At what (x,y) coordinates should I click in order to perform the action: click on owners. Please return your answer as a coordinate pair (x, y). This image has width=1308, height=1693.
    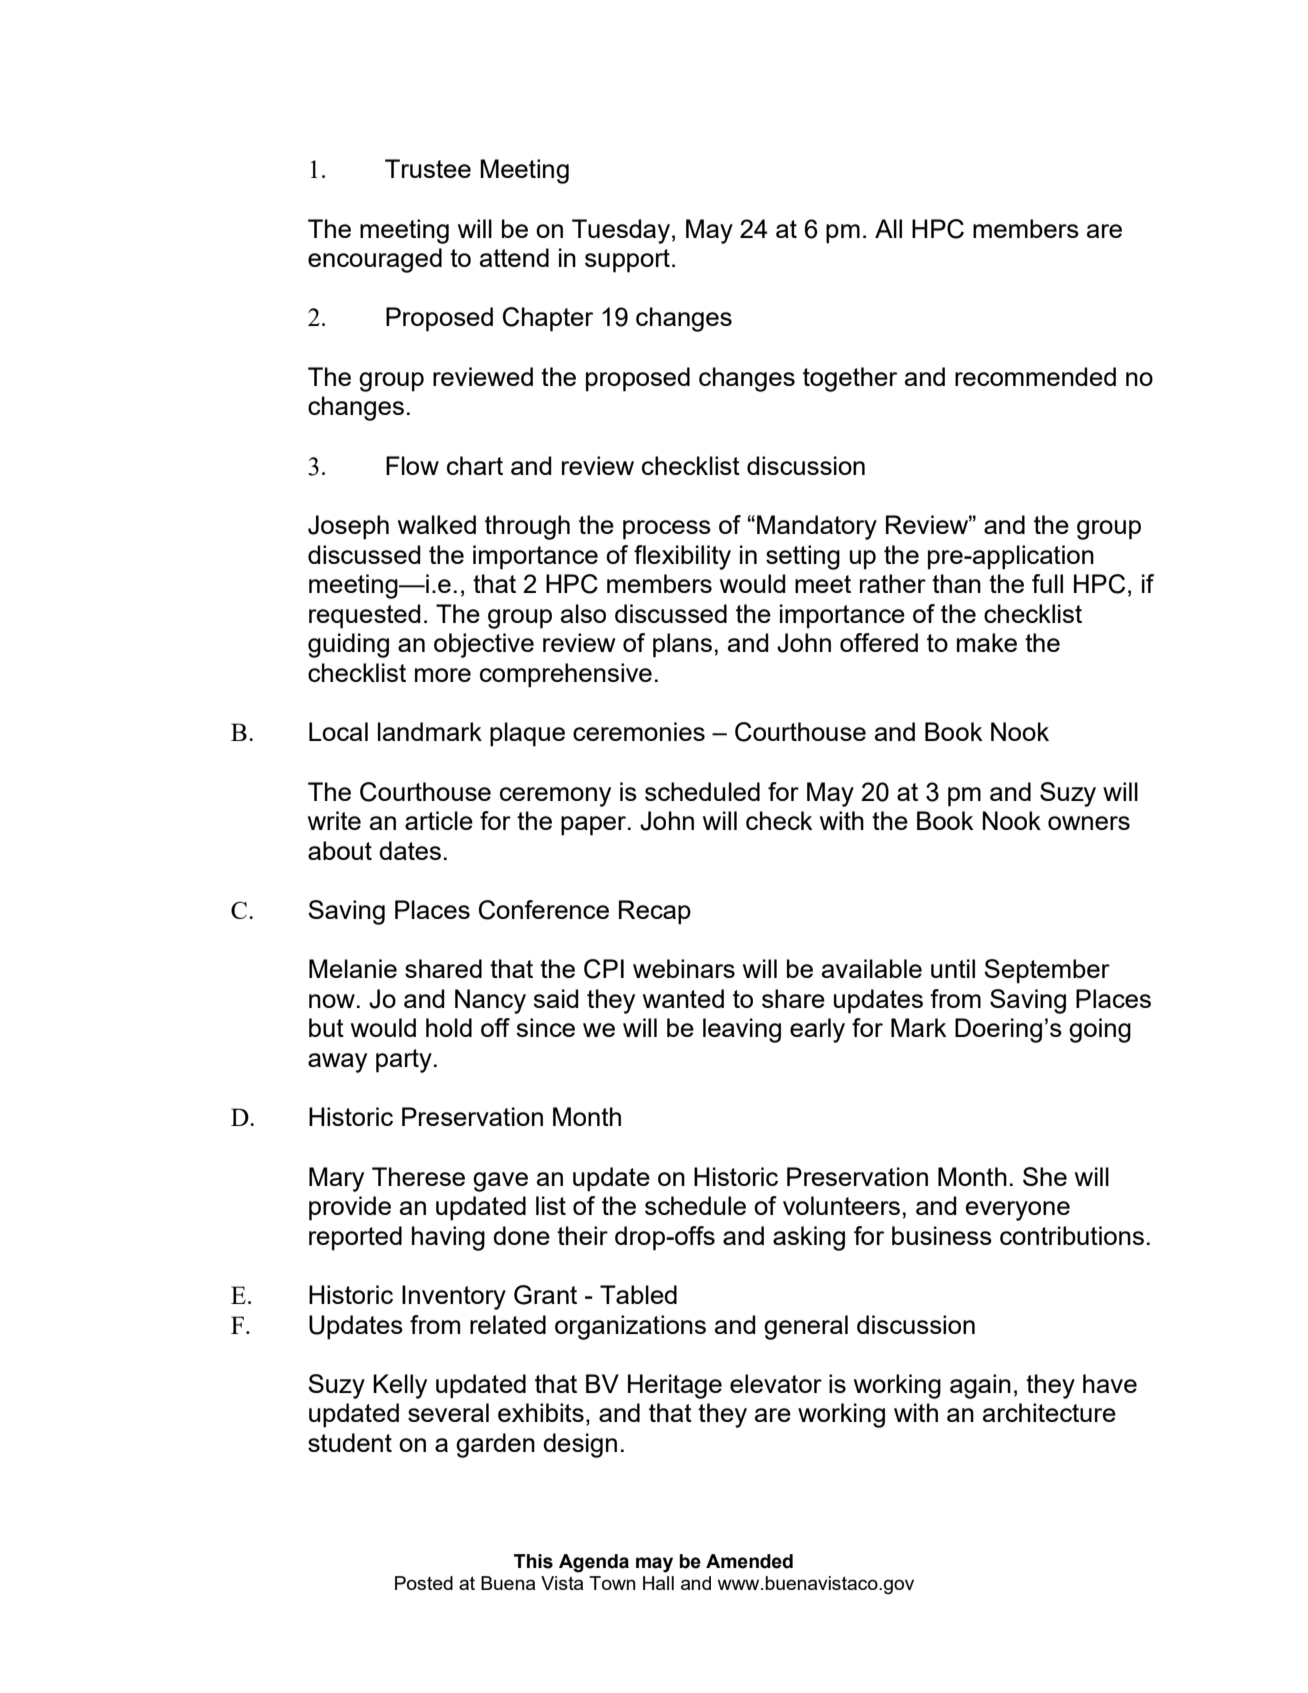
    Looking at the image, I should click on (1089, 823).
